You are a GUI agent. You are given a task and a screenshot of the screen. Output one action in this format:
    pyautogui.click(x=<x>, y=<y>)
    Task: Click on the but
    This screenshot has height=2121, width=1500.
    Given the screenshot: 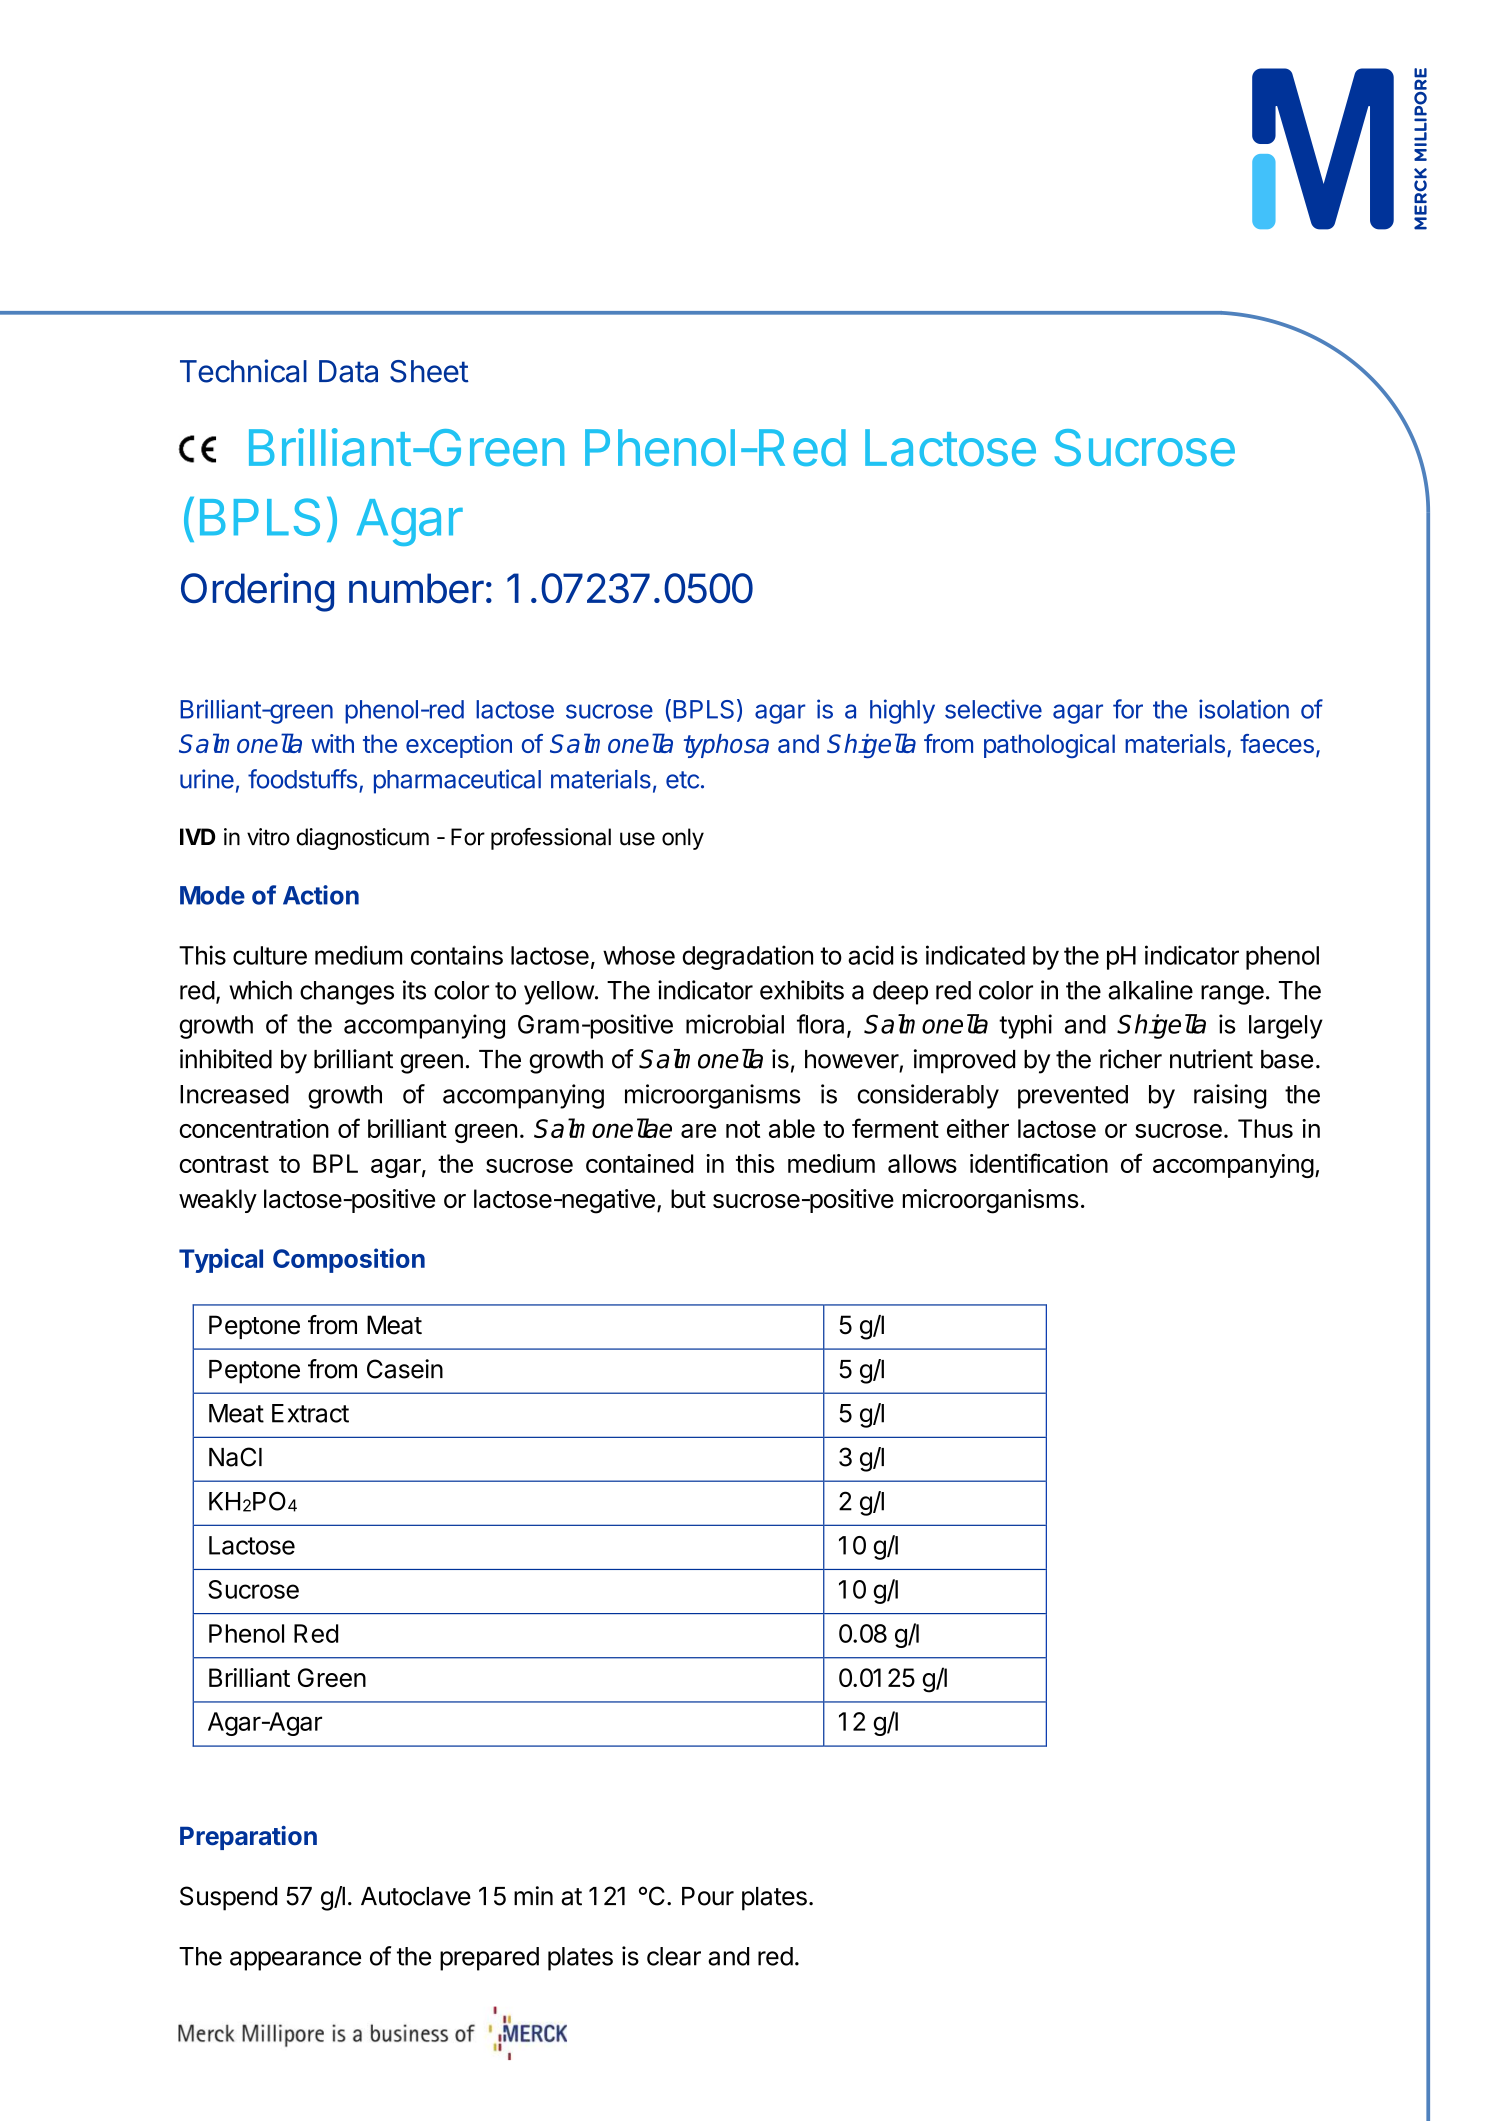 What is the action you would take?
    pyautogui.click(x=688, y=1198)
